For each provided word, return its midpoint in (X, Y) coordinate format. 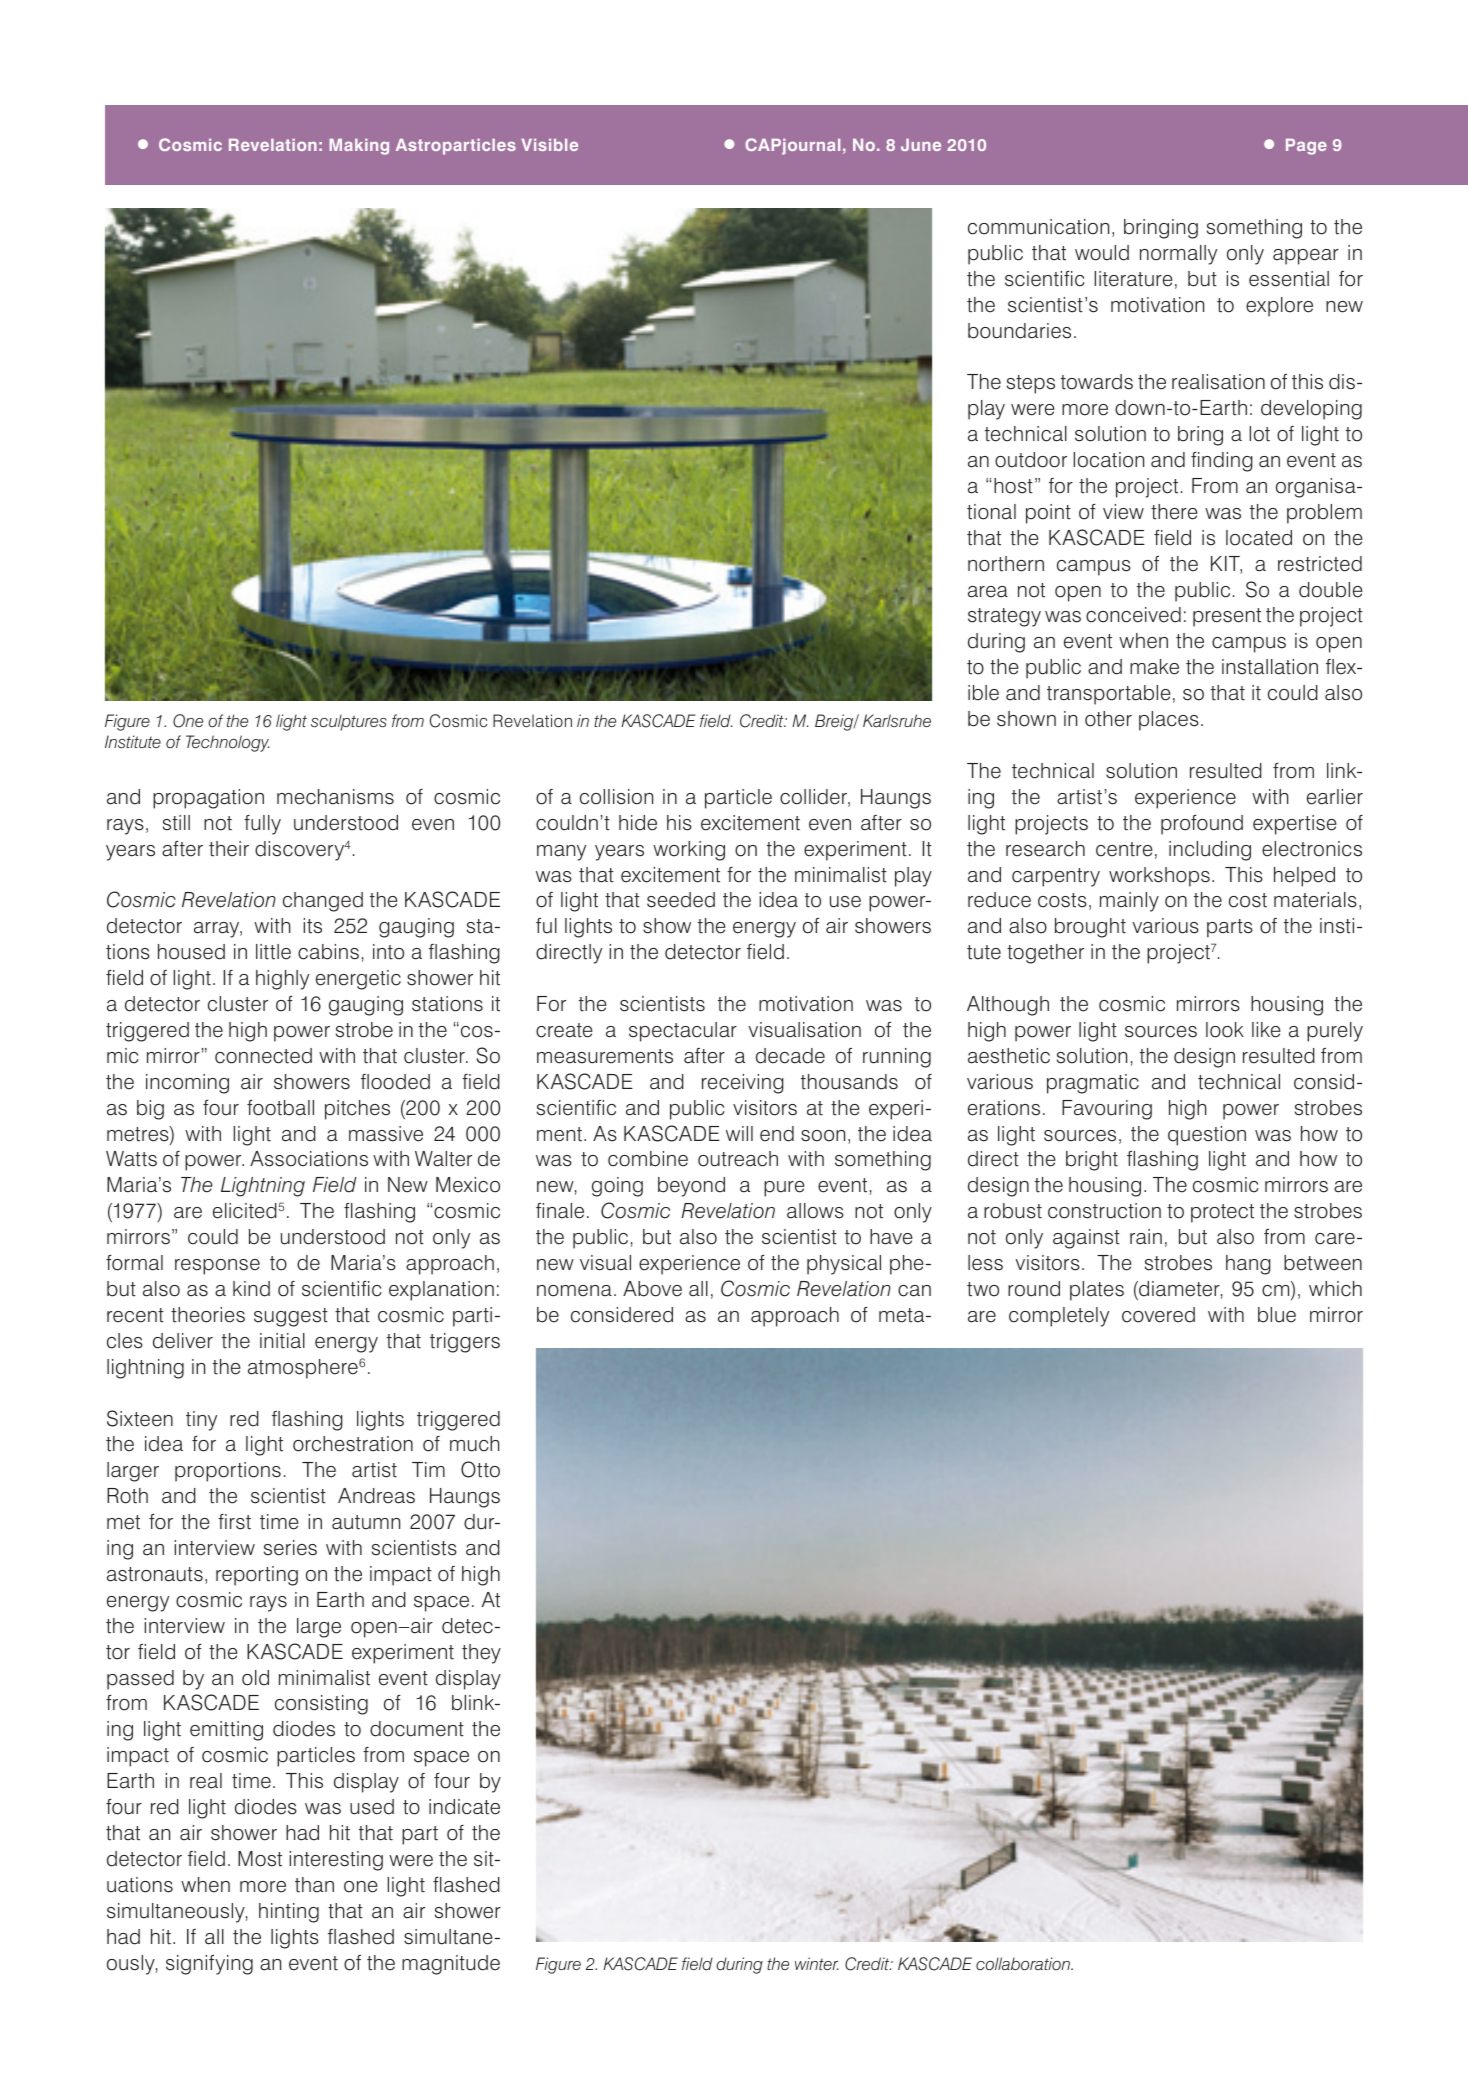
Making (359, 147)
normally (1178, 255)
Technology (227, 743)
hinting (289, 1913)
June (921, 145)
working (689, 851)
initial (282, 1341)
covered (1158, 1315)
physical (844, 1265)
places (1169, 721)
